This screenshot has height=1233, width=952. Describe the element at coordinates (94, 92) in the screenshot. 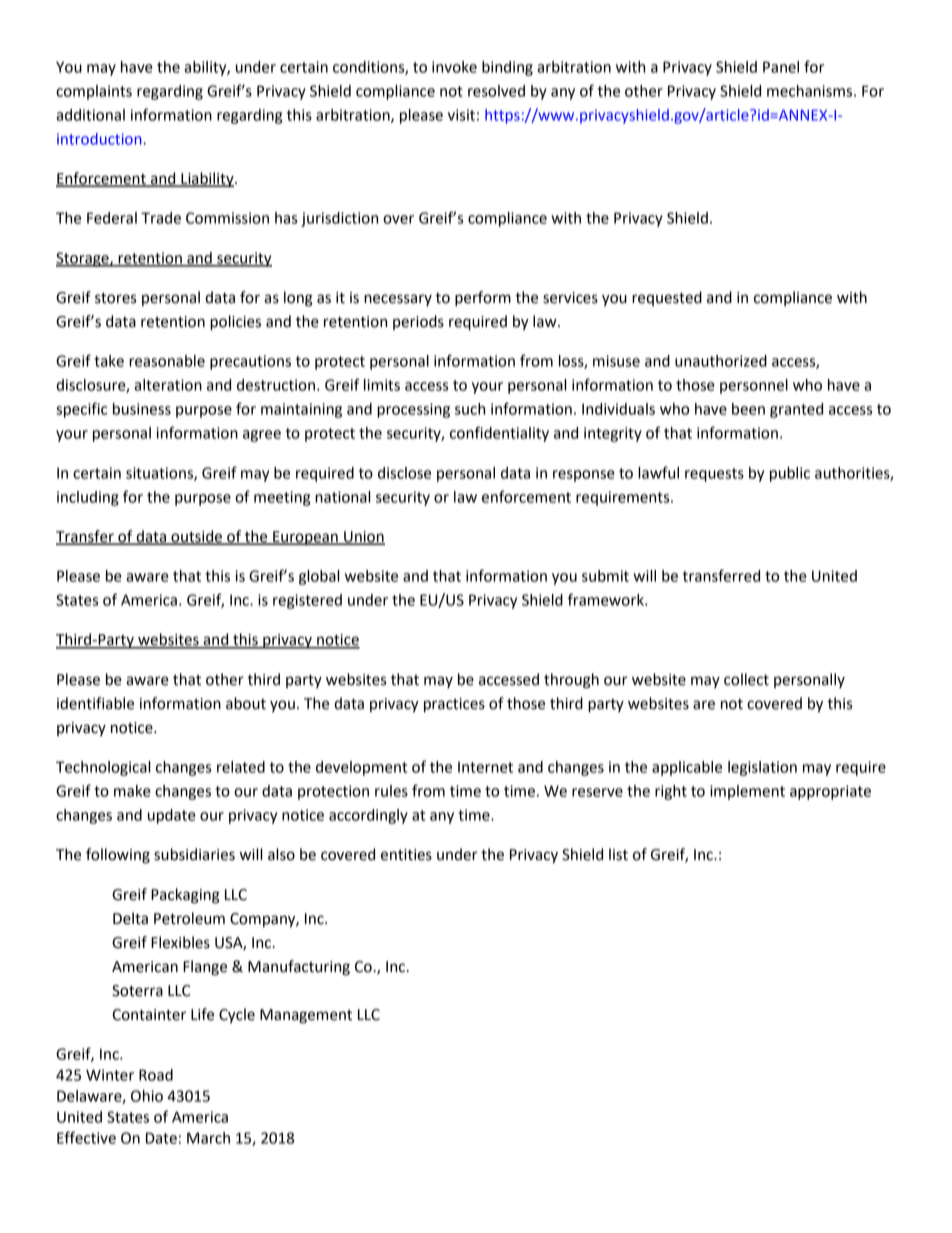

I see `complaints` at that location.
